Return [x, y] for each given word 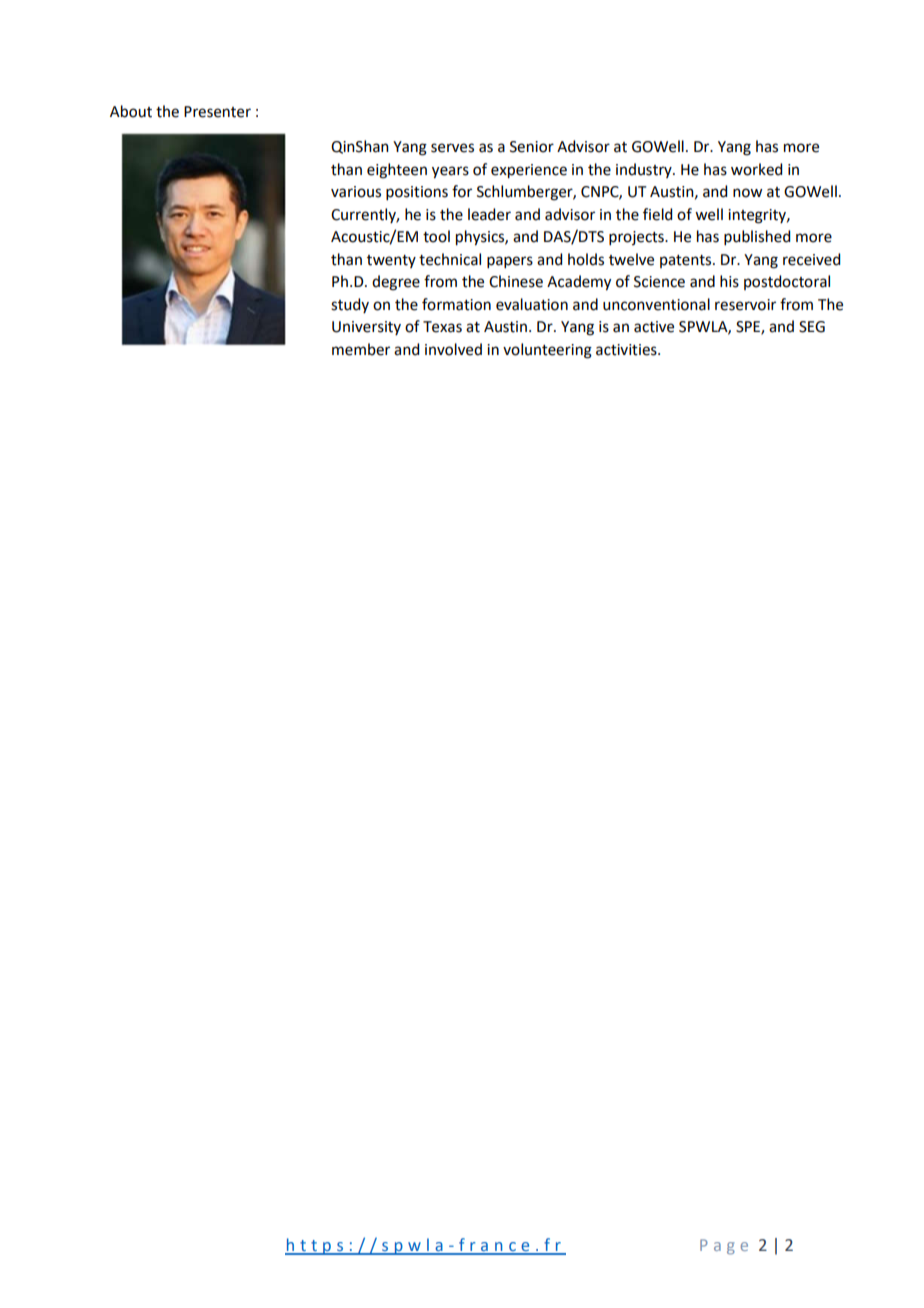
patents [687, 261]
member [361, 349]
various [356, 192]
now [747, 193]
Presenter [217, 112]
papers [510, 262]
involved [453, 349]
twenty [391, 261]
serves [452, 148]
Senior [532, 147]
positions [417, 193]
